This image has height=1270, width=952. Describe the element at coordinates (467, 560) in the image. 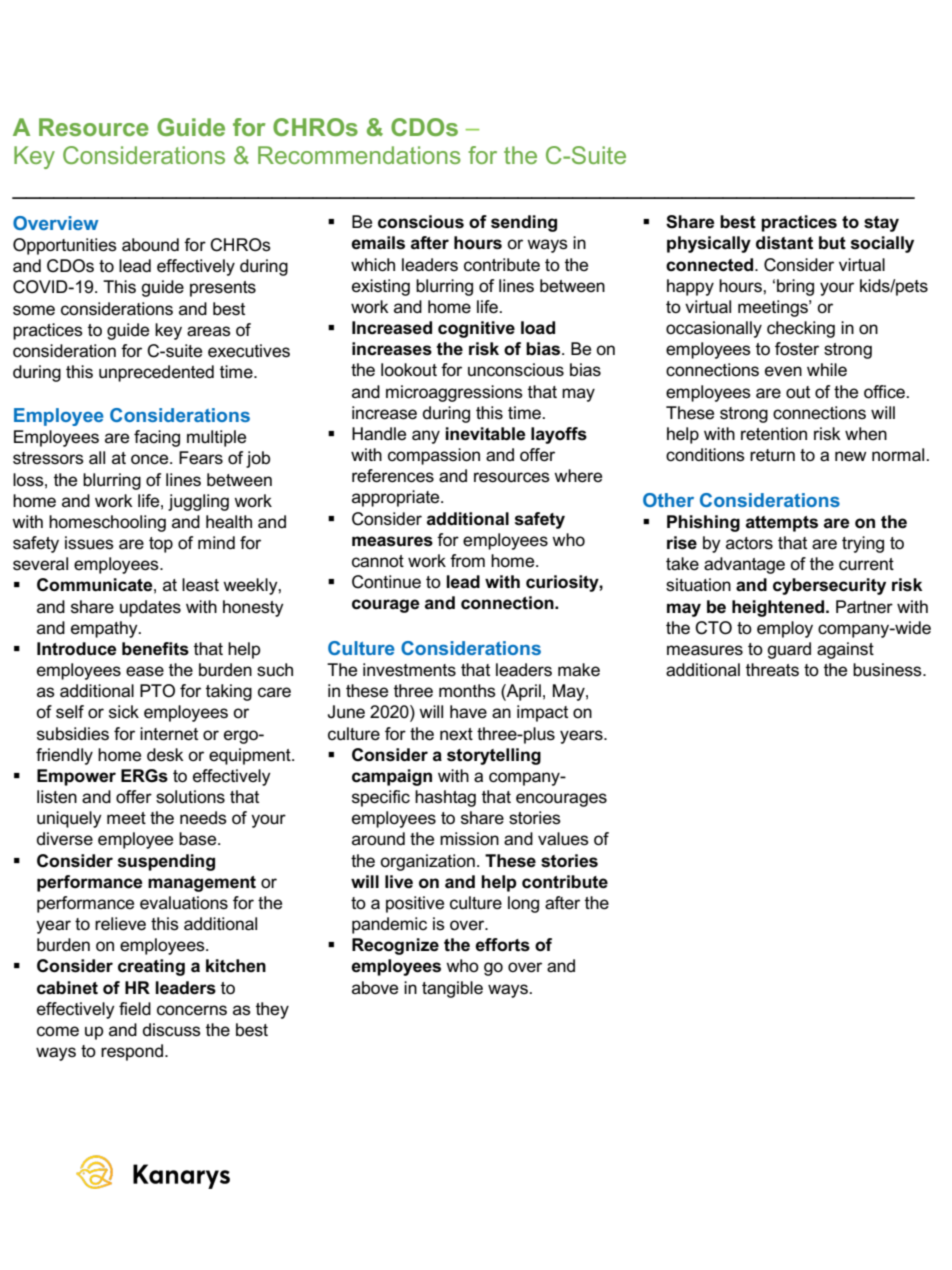

I see `from` at that location.
